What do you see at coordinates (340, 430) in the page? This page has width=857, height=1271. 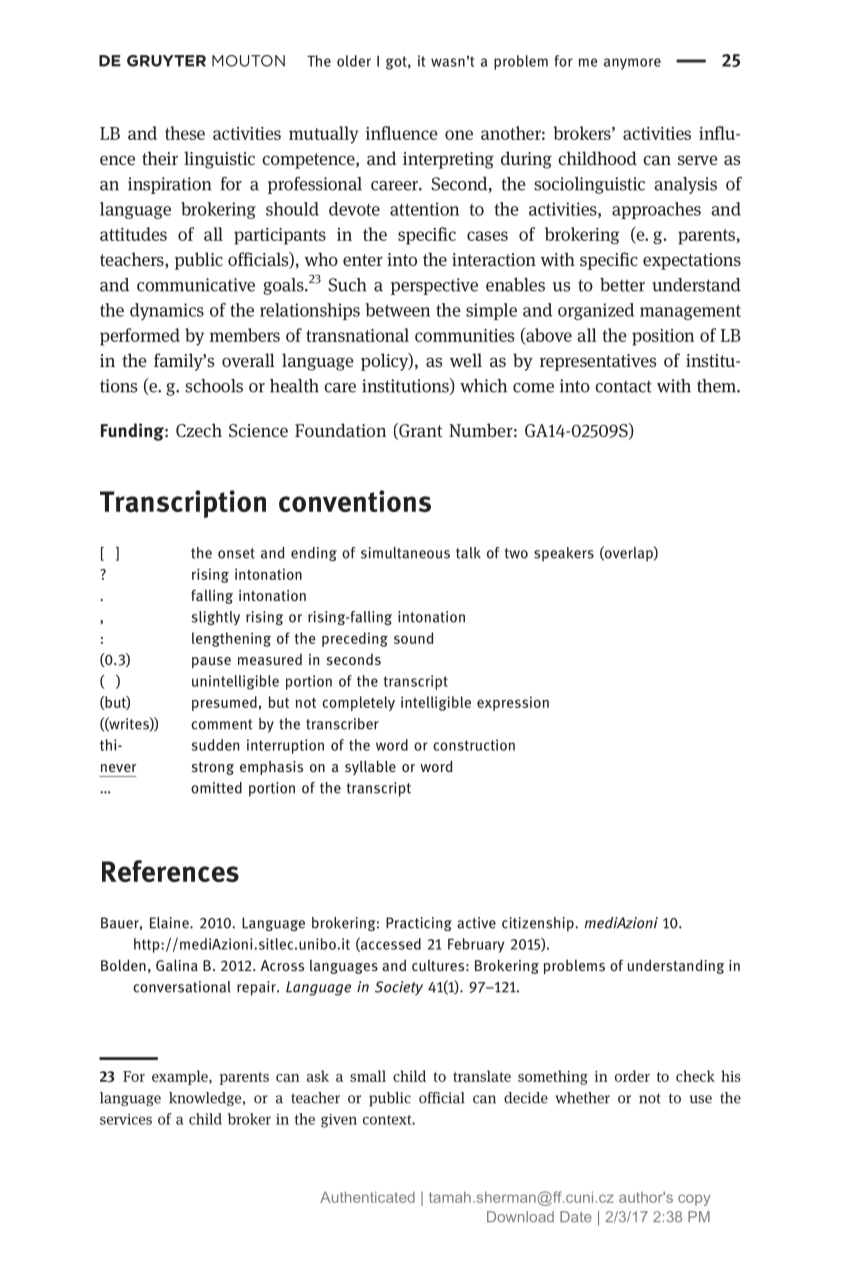 I see `Foundation` at bounding box center [340, 430].
